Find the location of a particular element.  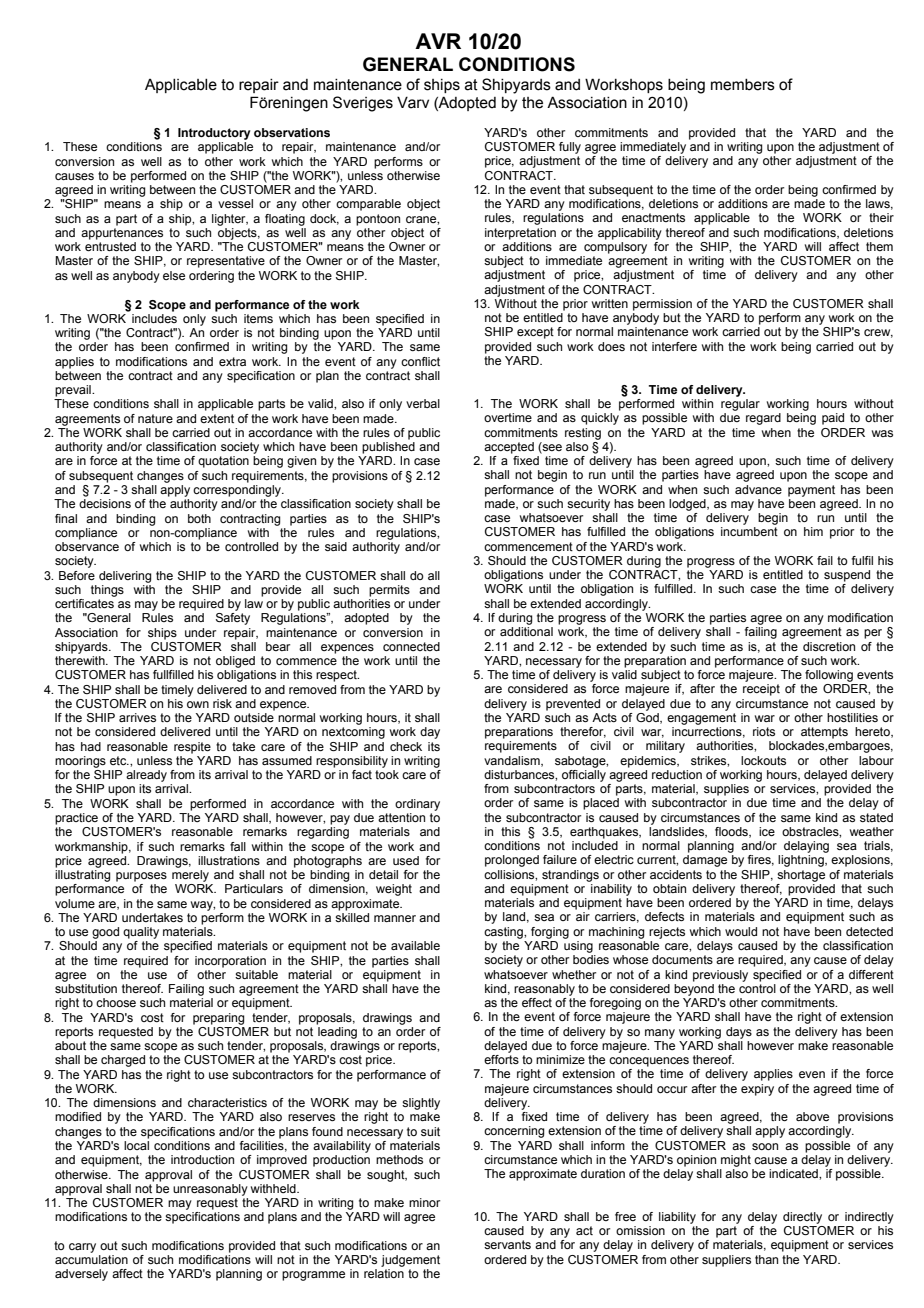

accumulation is located at coordinates (91, 1259).
